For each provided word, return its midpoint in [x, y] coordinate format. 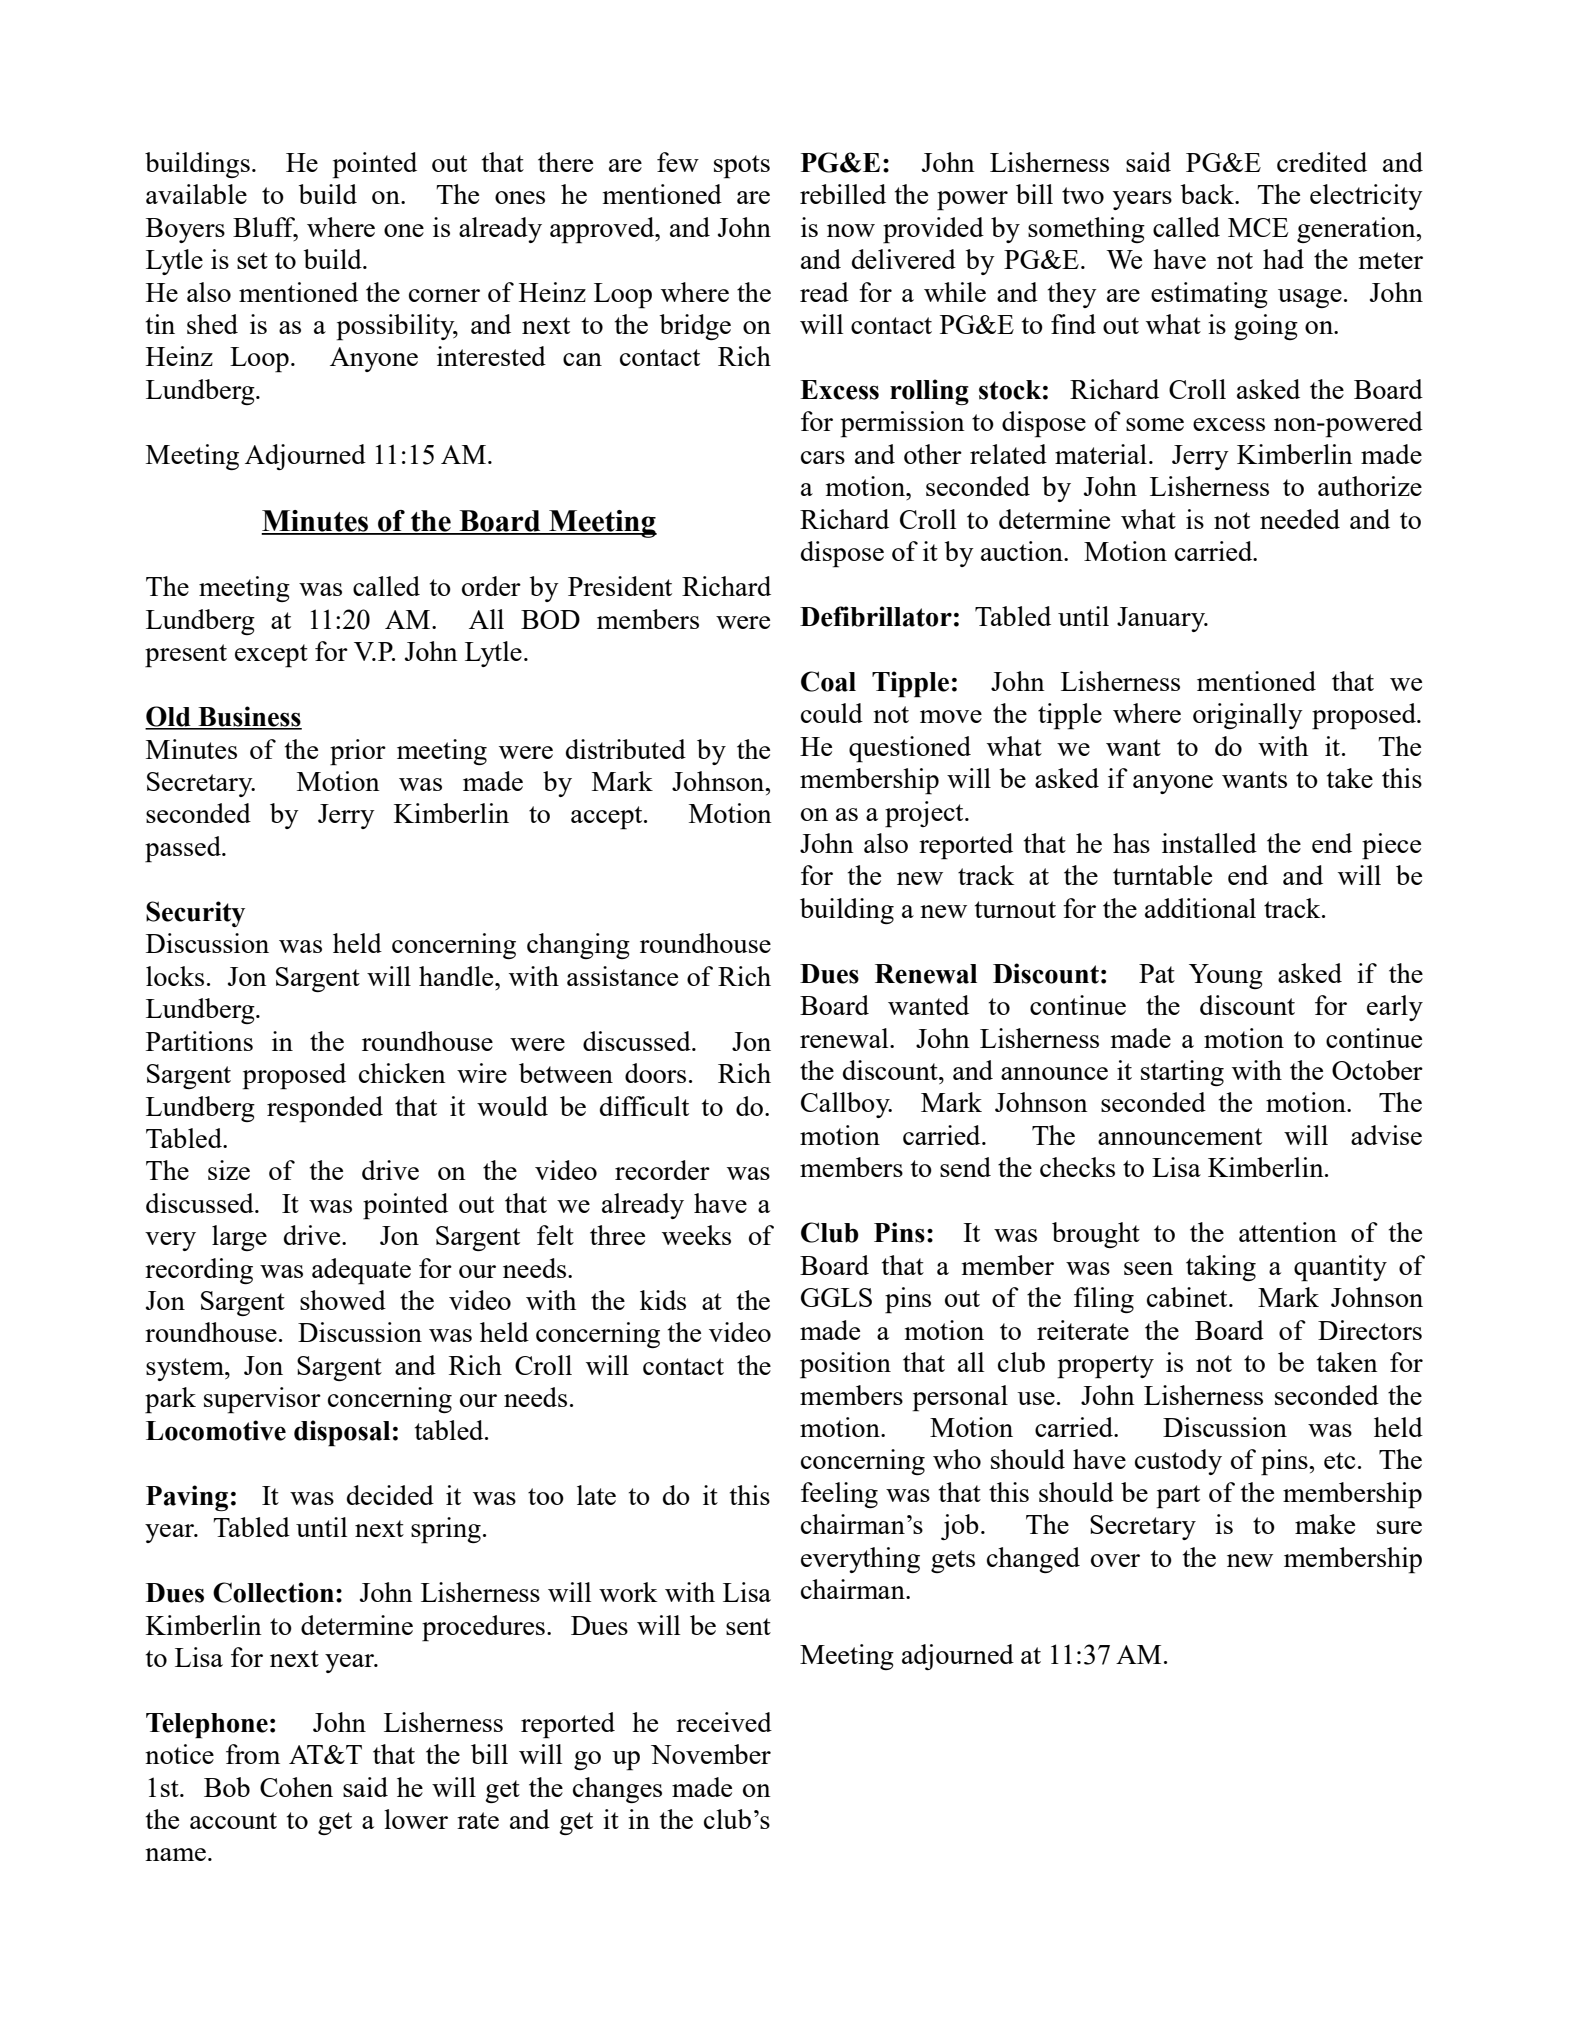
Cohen [296, 1787]
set [252, 260]
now [851, 230]
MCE [1258, 227]
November [711, 1754]
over [1115, 1560]
